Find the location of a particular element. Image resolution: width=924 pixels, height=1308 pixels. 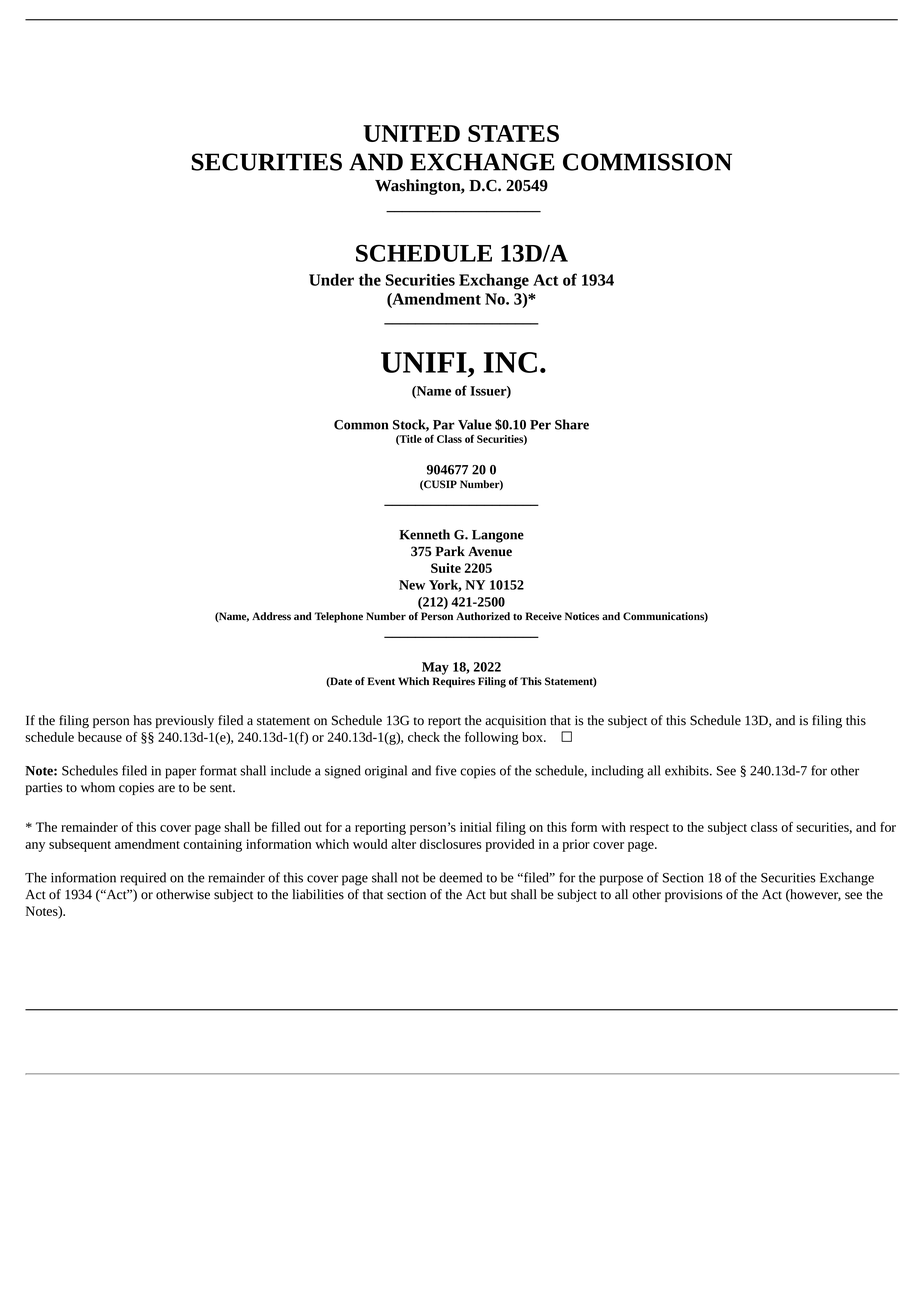

box is located at coordinates (533, 737).
